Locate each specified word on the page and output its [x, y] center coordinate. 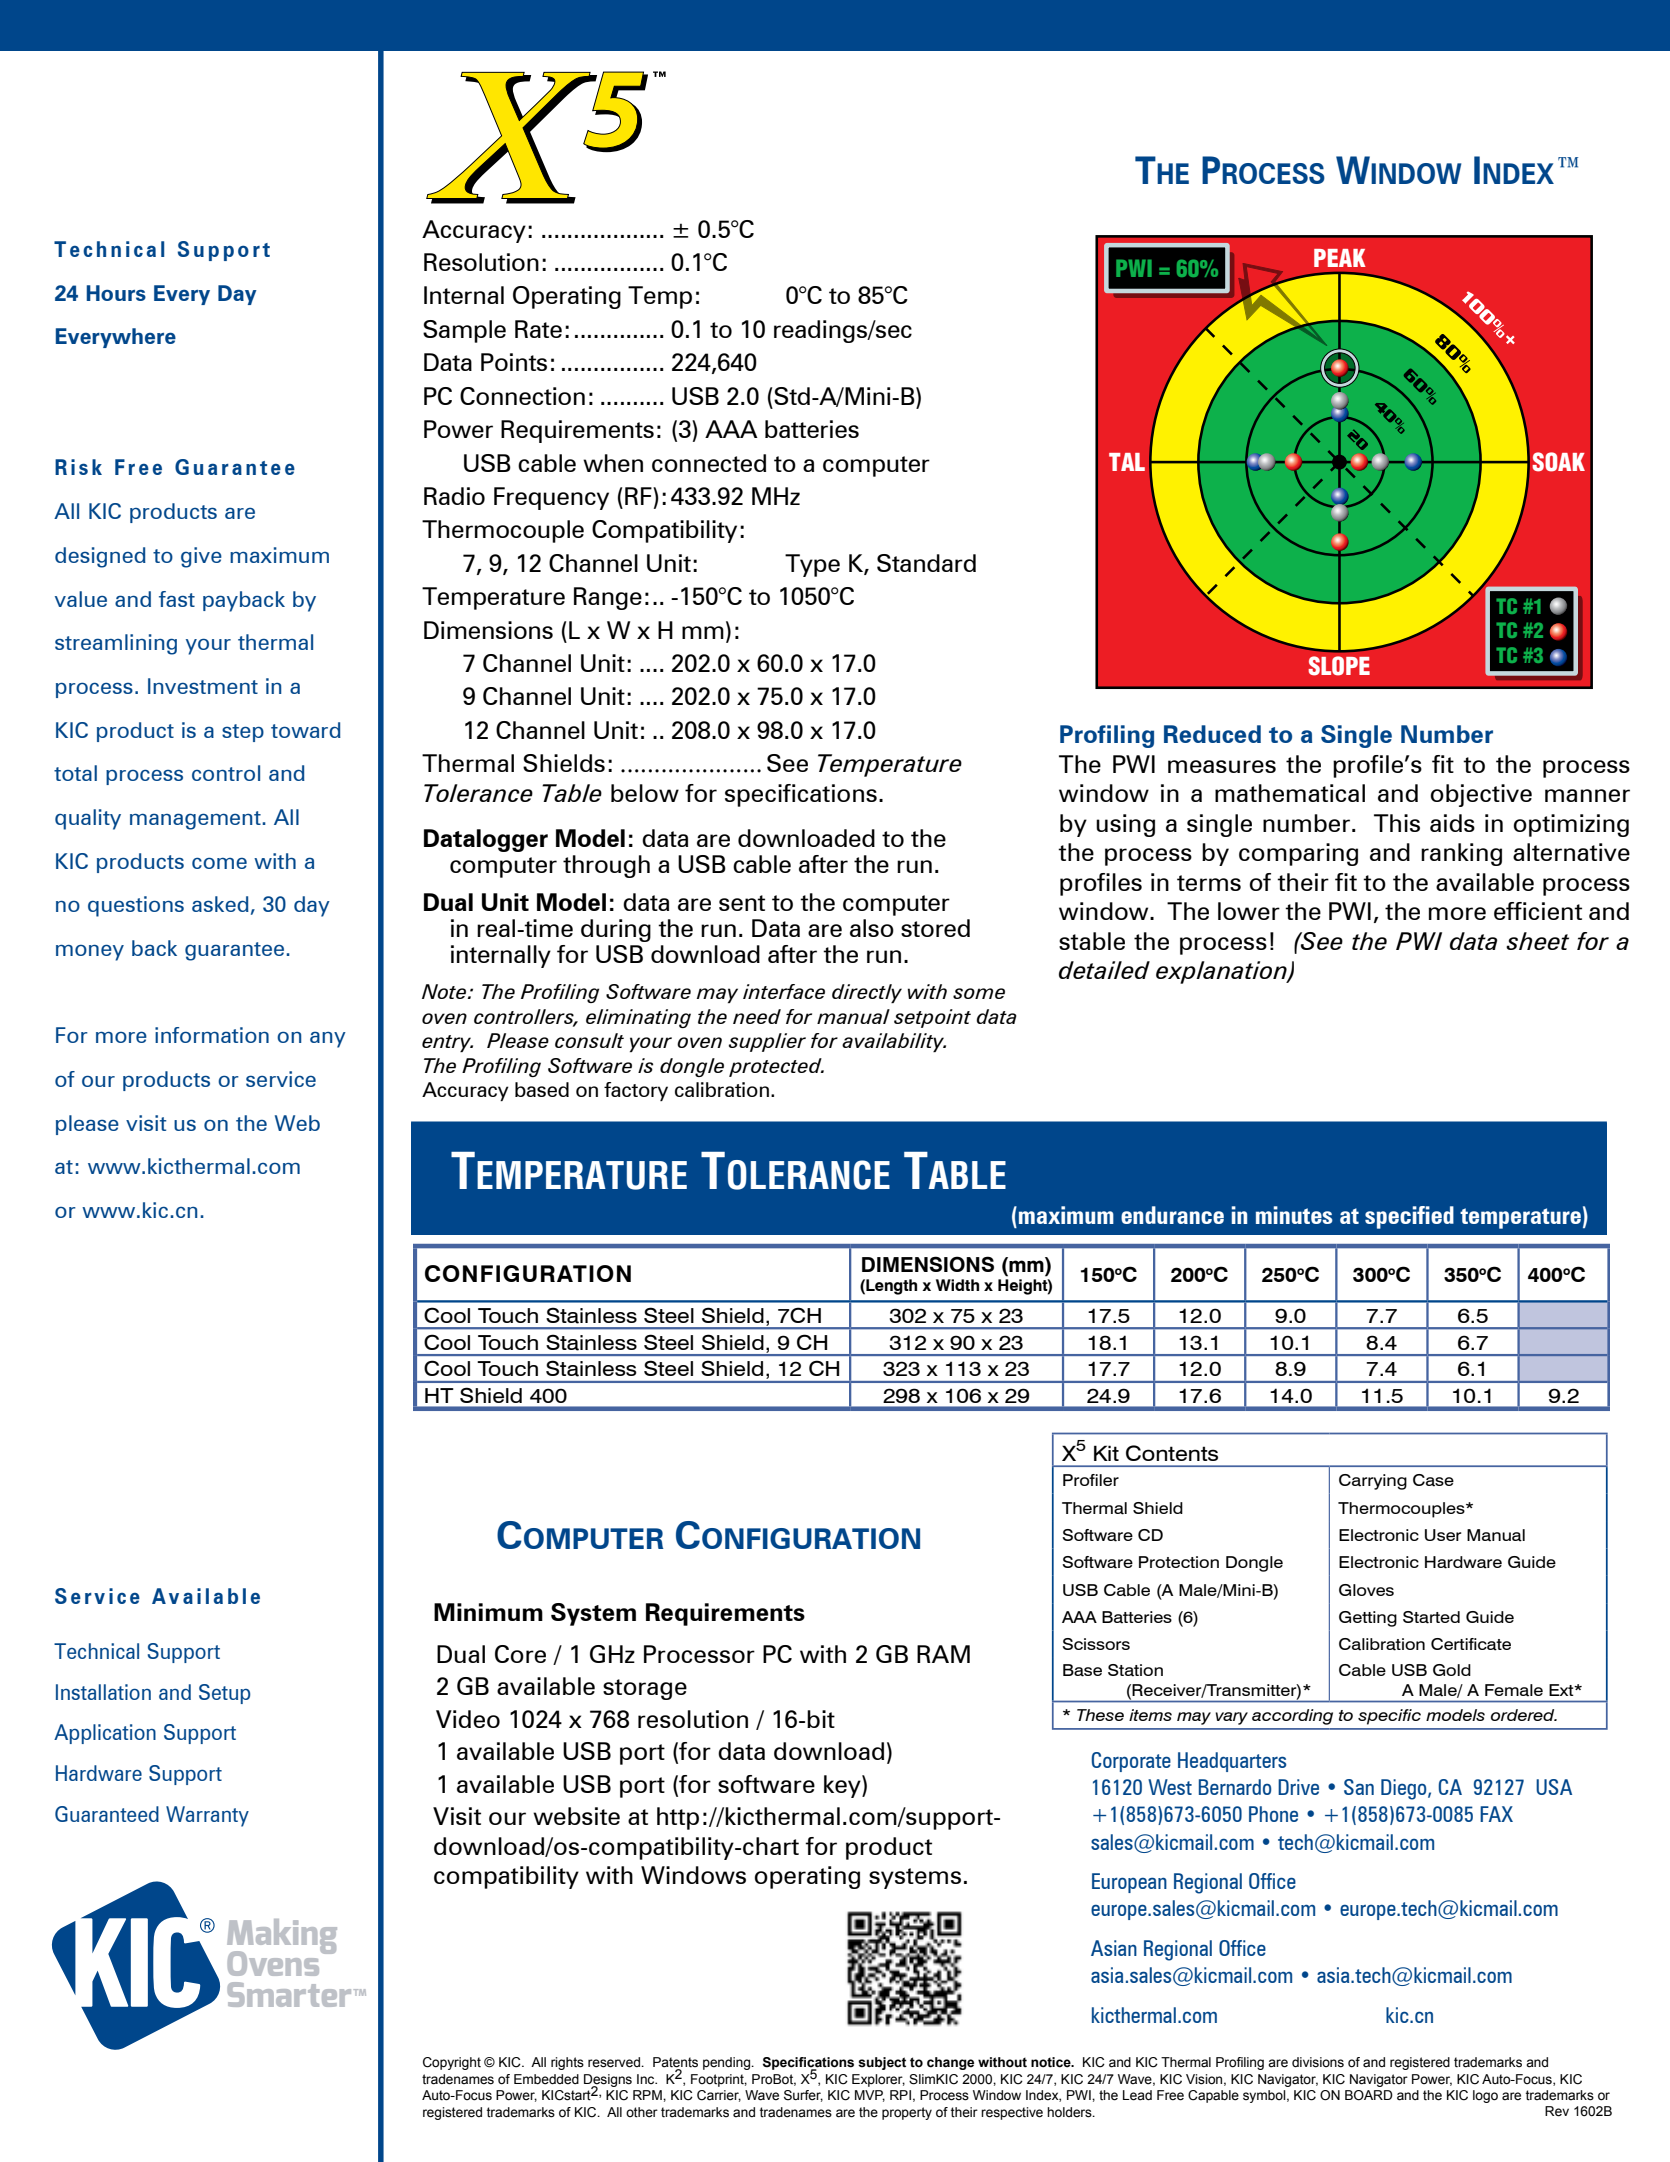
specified [1409, 1217]
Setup [225, 1694]
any [328, 1039]
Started [1431, 1617]
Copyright [452, 2063]
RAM [943, 1654]
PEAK [1340, 258]
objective [1481, 795]
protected [776, 1067]
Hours [116, 293]
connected [709, 463]
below [645, 793]
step [243, 733]
